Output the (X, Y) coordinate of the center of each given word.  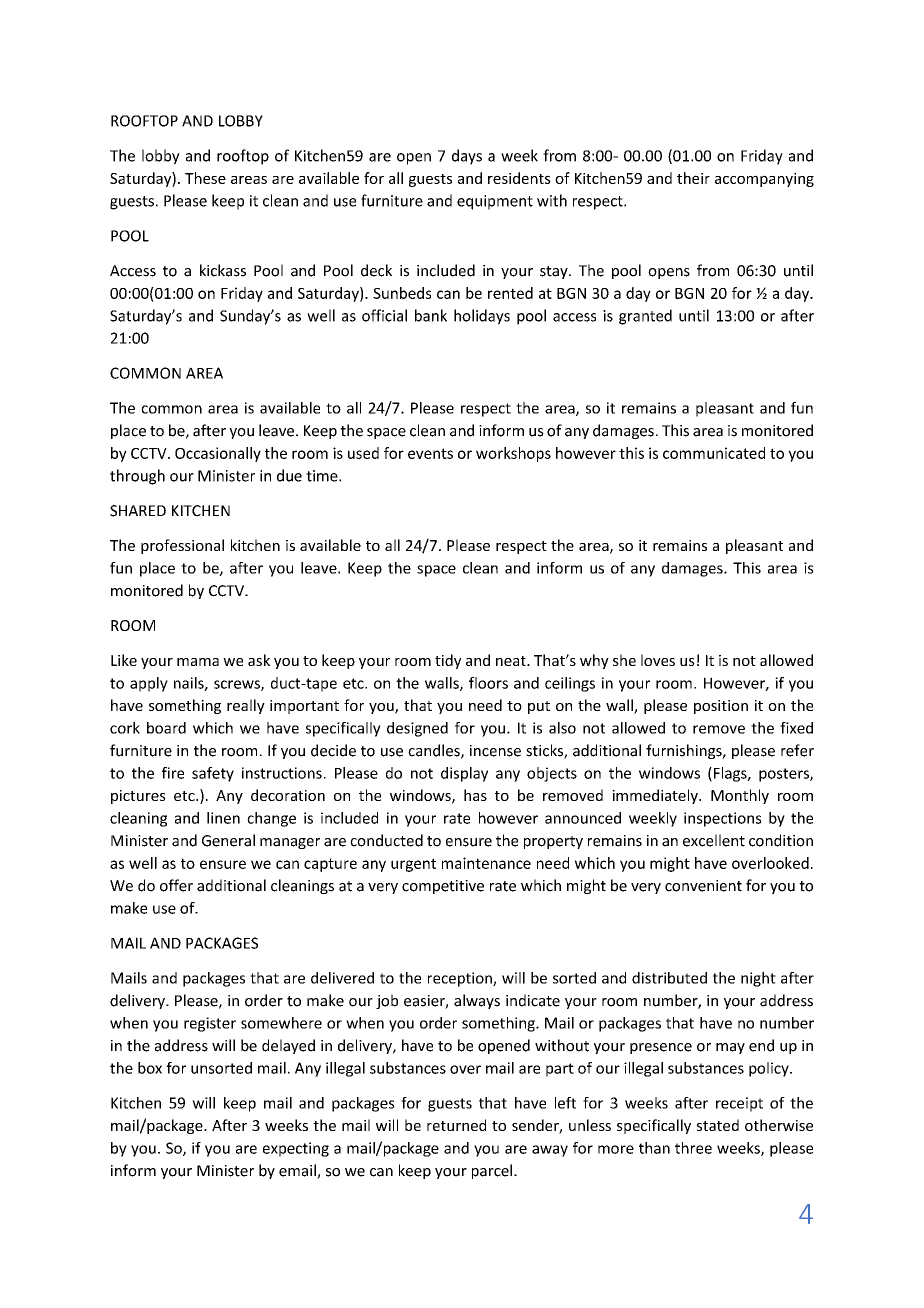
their (693, 178)
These (205, 178)
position (721, 707)
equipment (495, 202)
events (430, 453)
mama (198, 662)
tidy (448, 661)
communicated (714, 453)
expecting (296, 1149)
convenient (703, 886)
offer (176, 885)
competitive (443, 887)
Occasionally (218, 454)
